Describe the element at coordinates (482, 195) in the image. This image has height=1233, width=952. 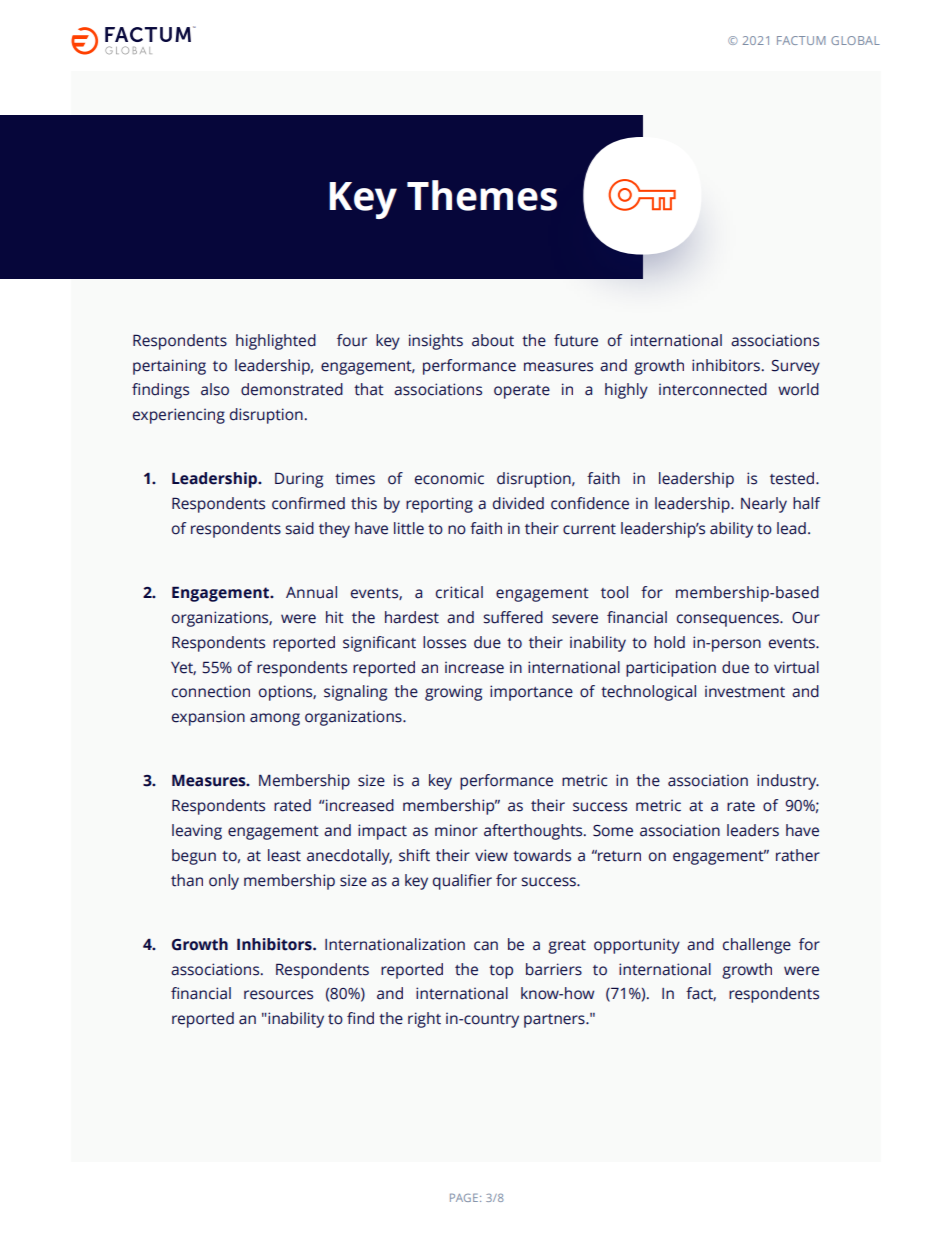
I see `Themes` at that location.
